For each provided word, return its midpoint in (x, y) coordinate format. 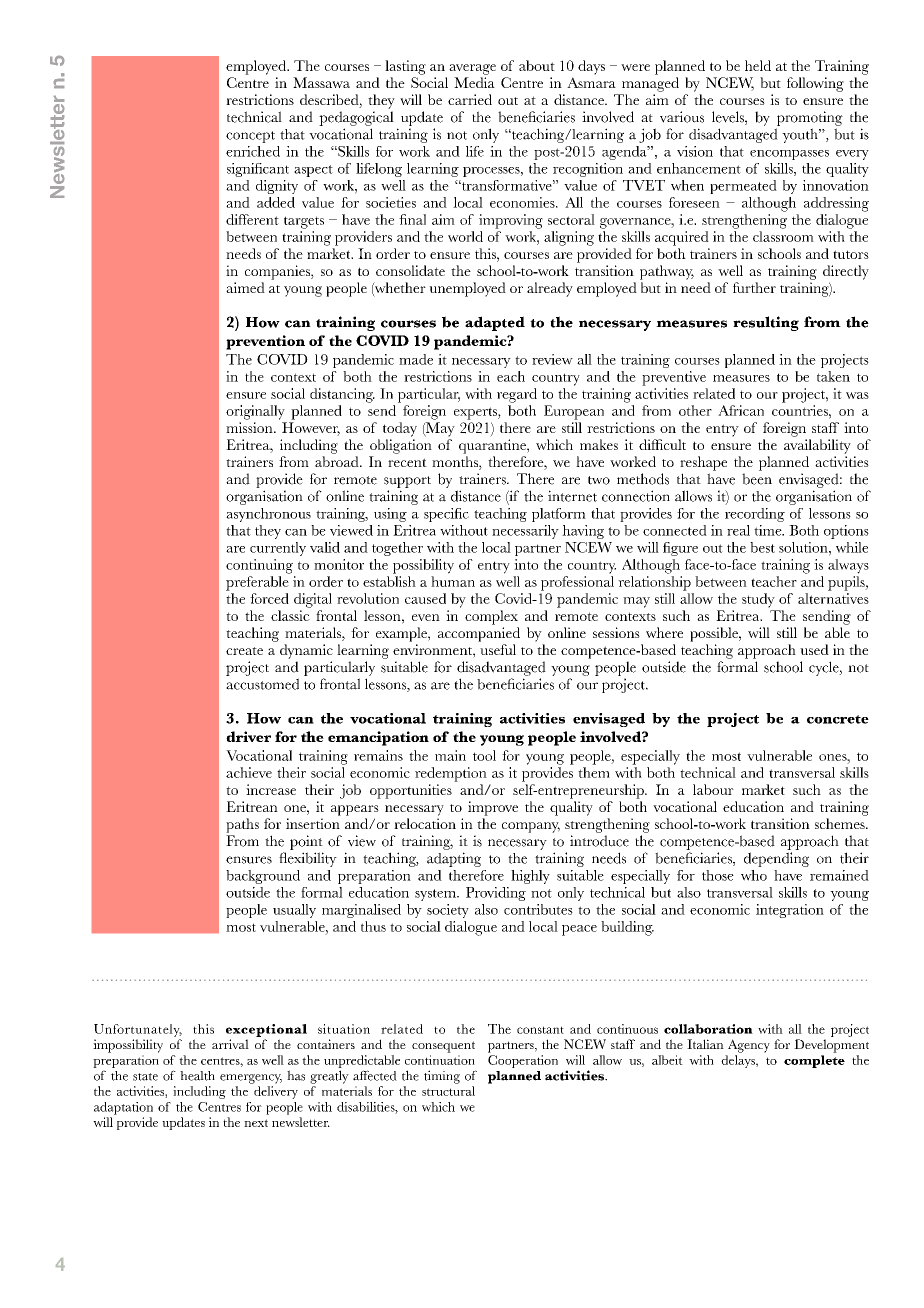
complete (814, 1061)
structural (448, 1091)
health (197, 1076)
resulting (766, 323)
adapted (495, 323)
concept (250, 137)
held (758, 65)
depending (776, 859)
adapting (454, 859)
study (758, 600)
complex (491, 617)
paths (242, 825)
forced (269, 598)
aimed (245, 287)
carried (470, 99)
